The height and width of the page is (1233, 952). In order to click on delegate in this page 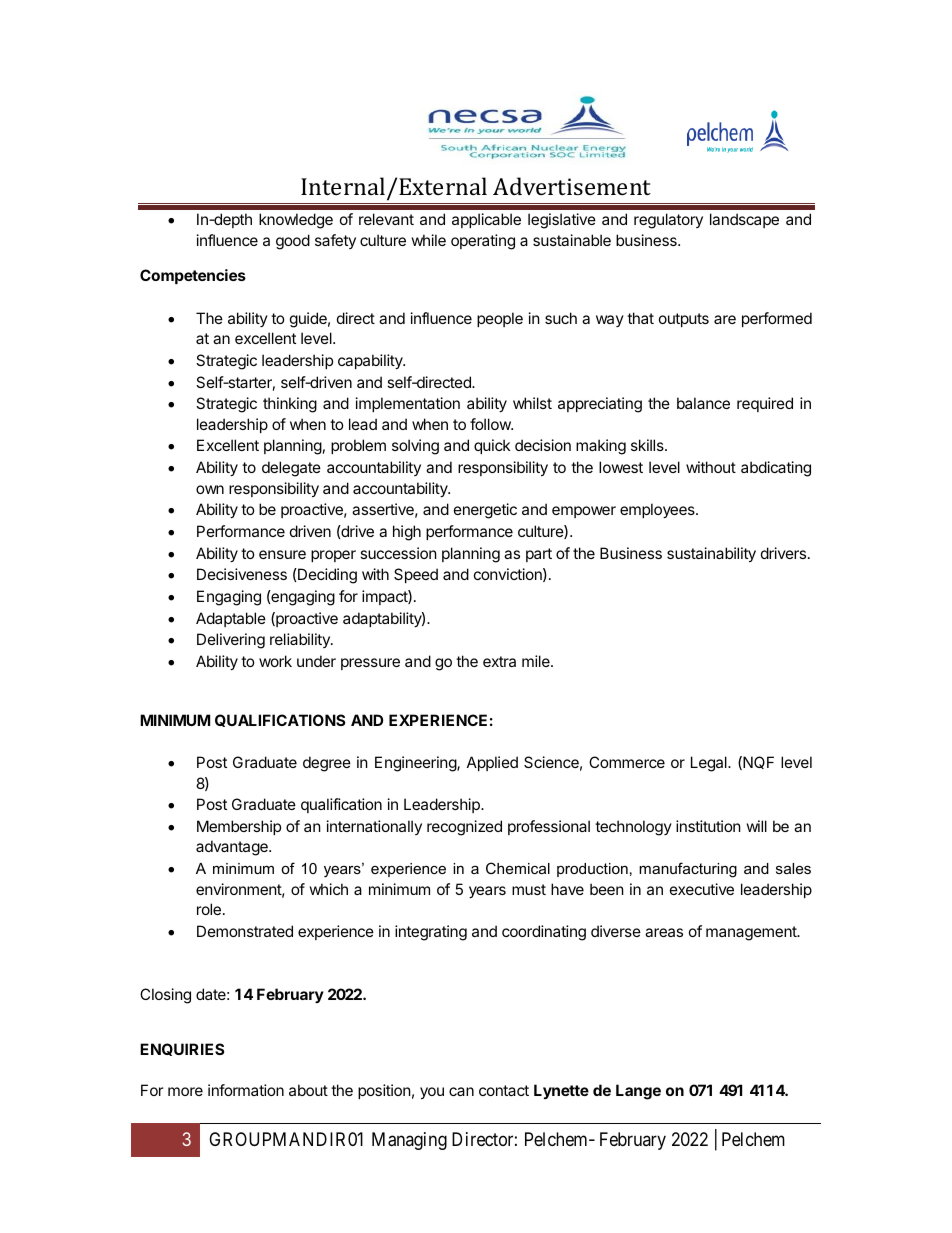, I will do `click(291, 469)`.
